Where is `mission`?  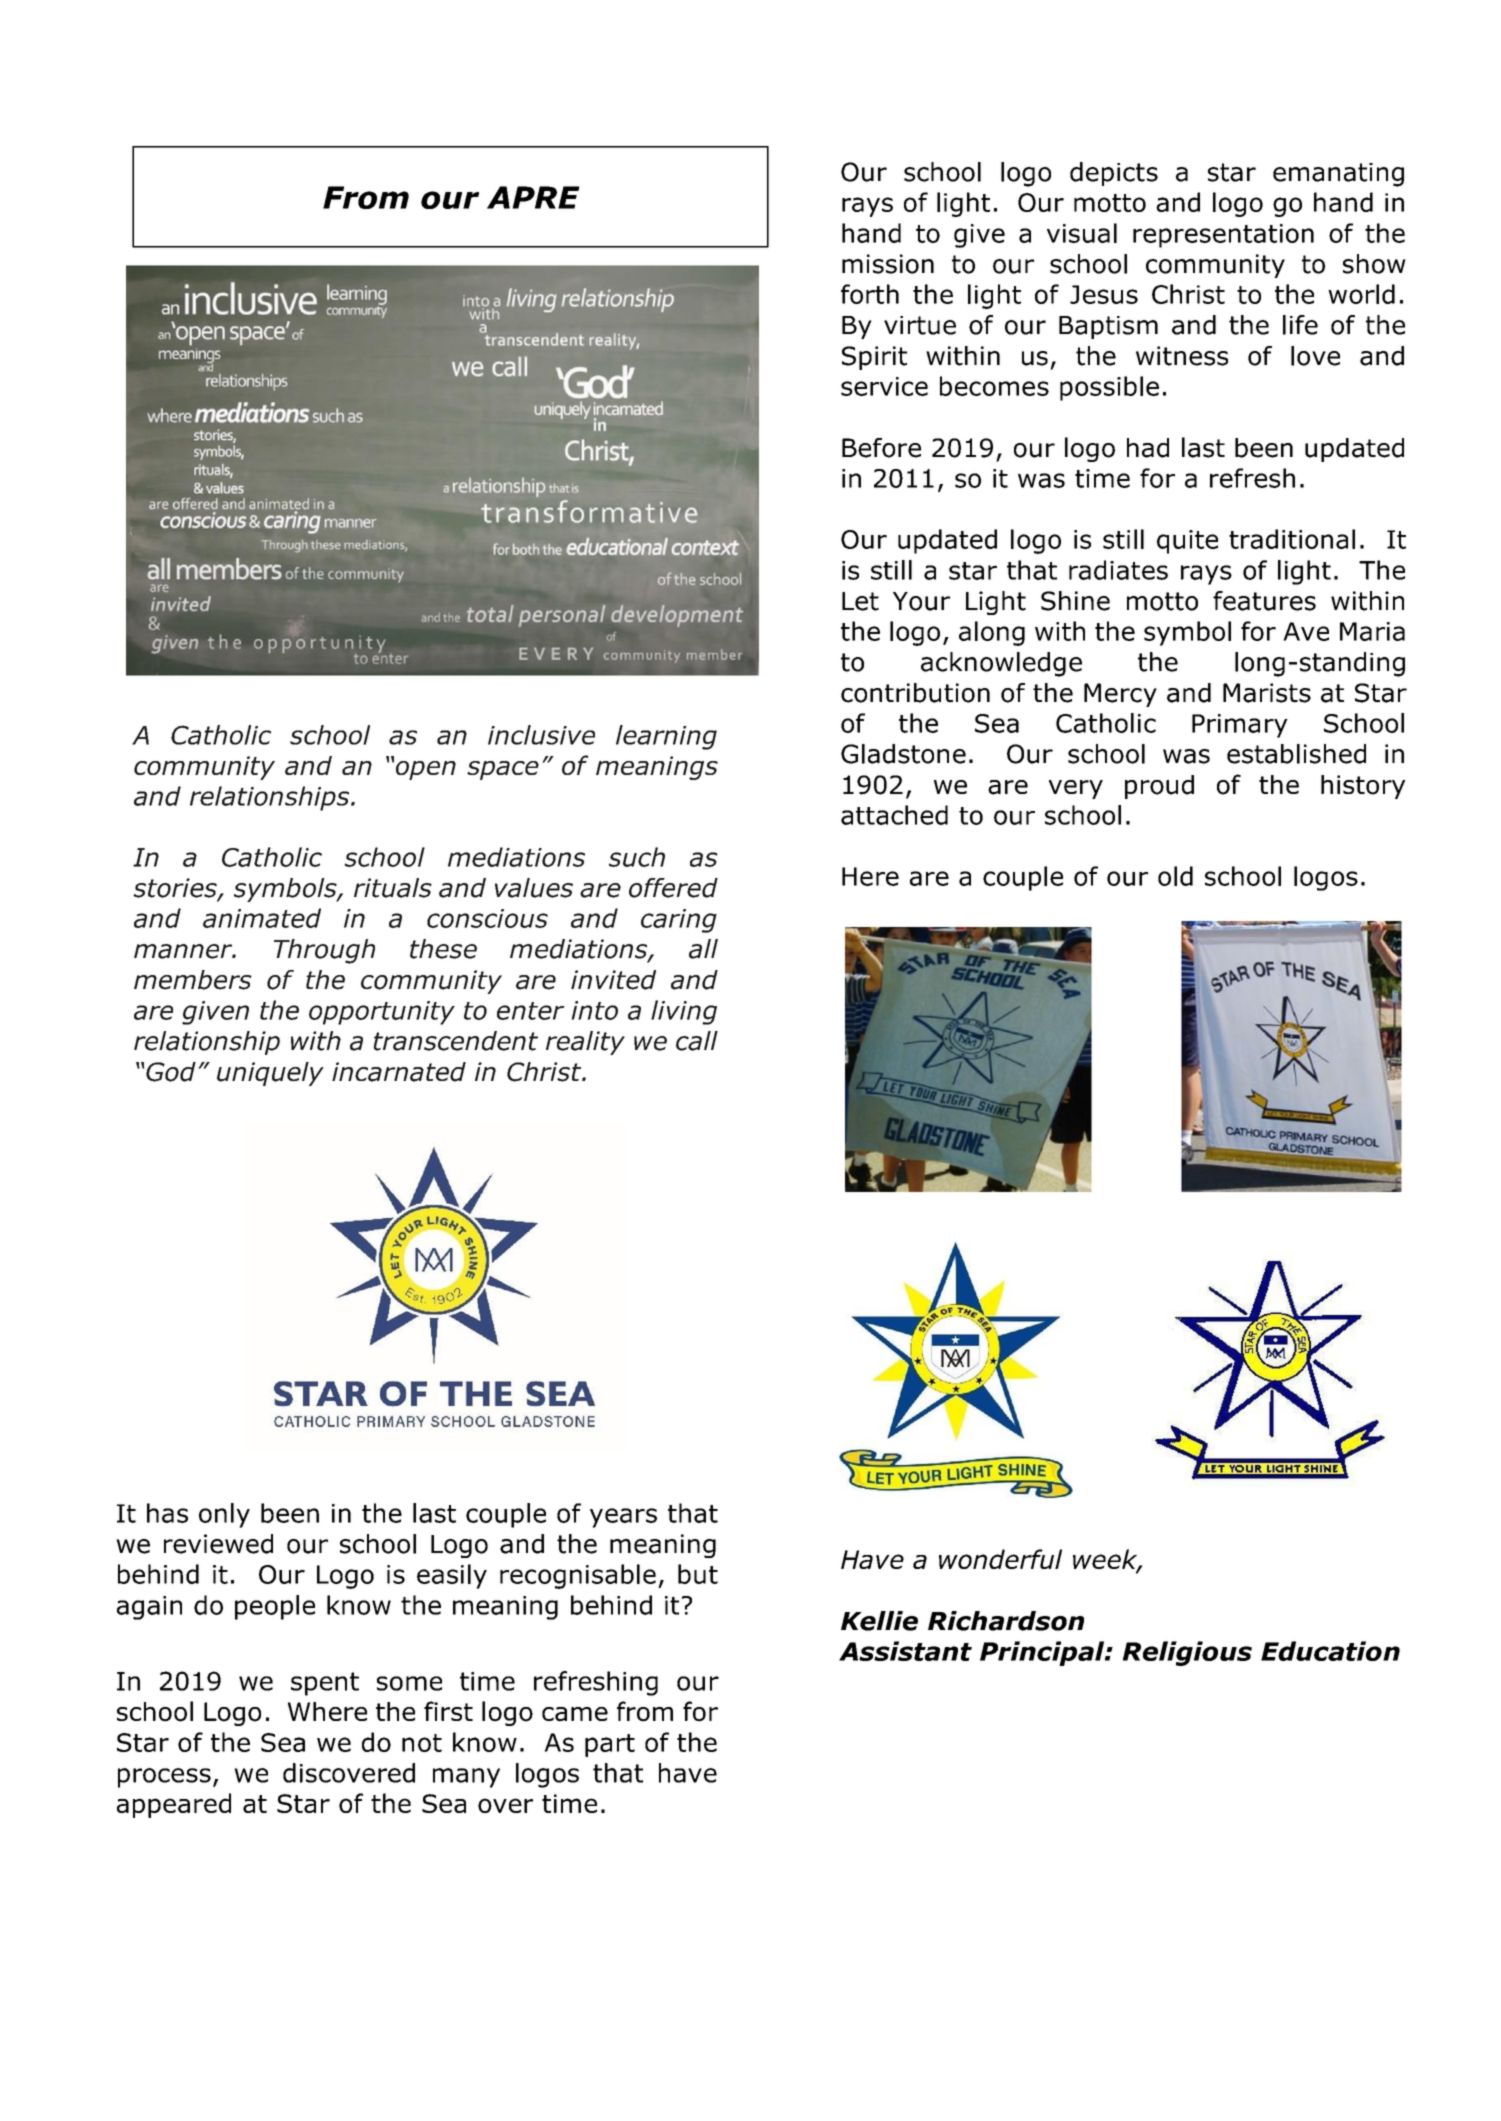 mission is located at coordinates (888, 264).
